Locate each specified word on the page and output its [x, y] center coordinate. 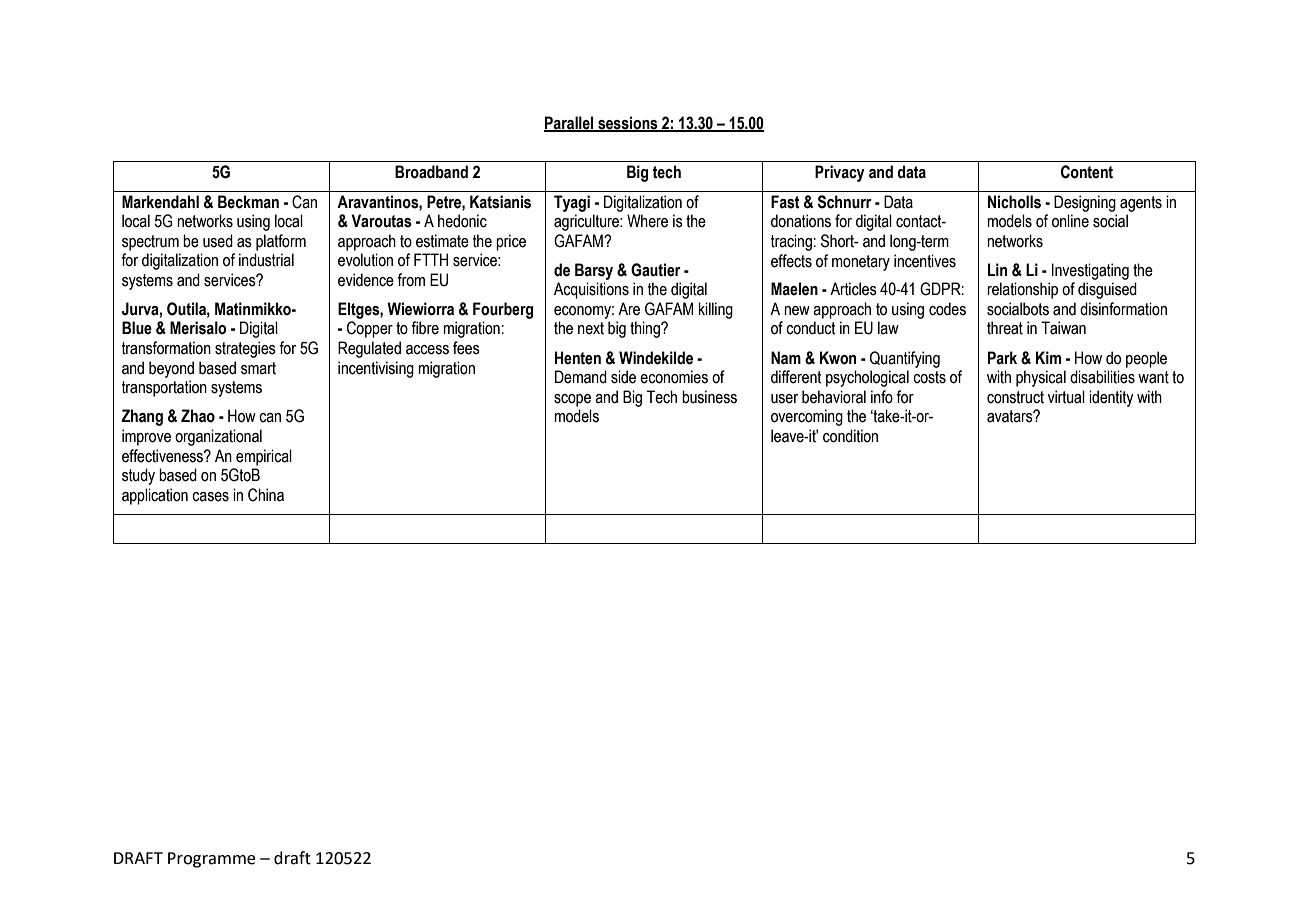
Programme [211, 860]
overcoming [807, 417]
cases [210, 497]
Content [1087, 172]
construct [1015, 397]
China [266, 495]
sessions [628, 123]
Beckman [248, 202]
